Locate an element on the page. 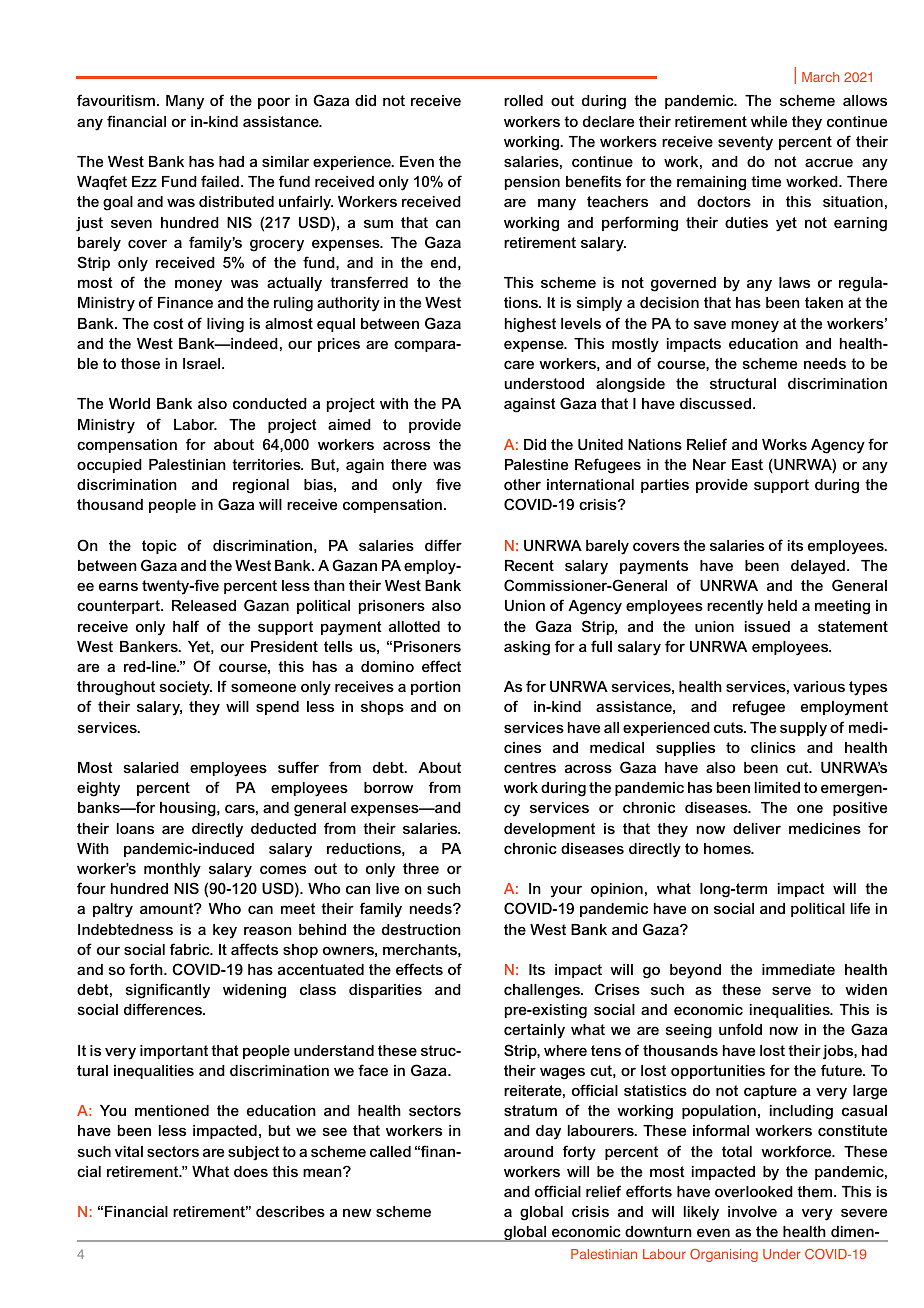  rolled is located at coordinates (523, 100).
